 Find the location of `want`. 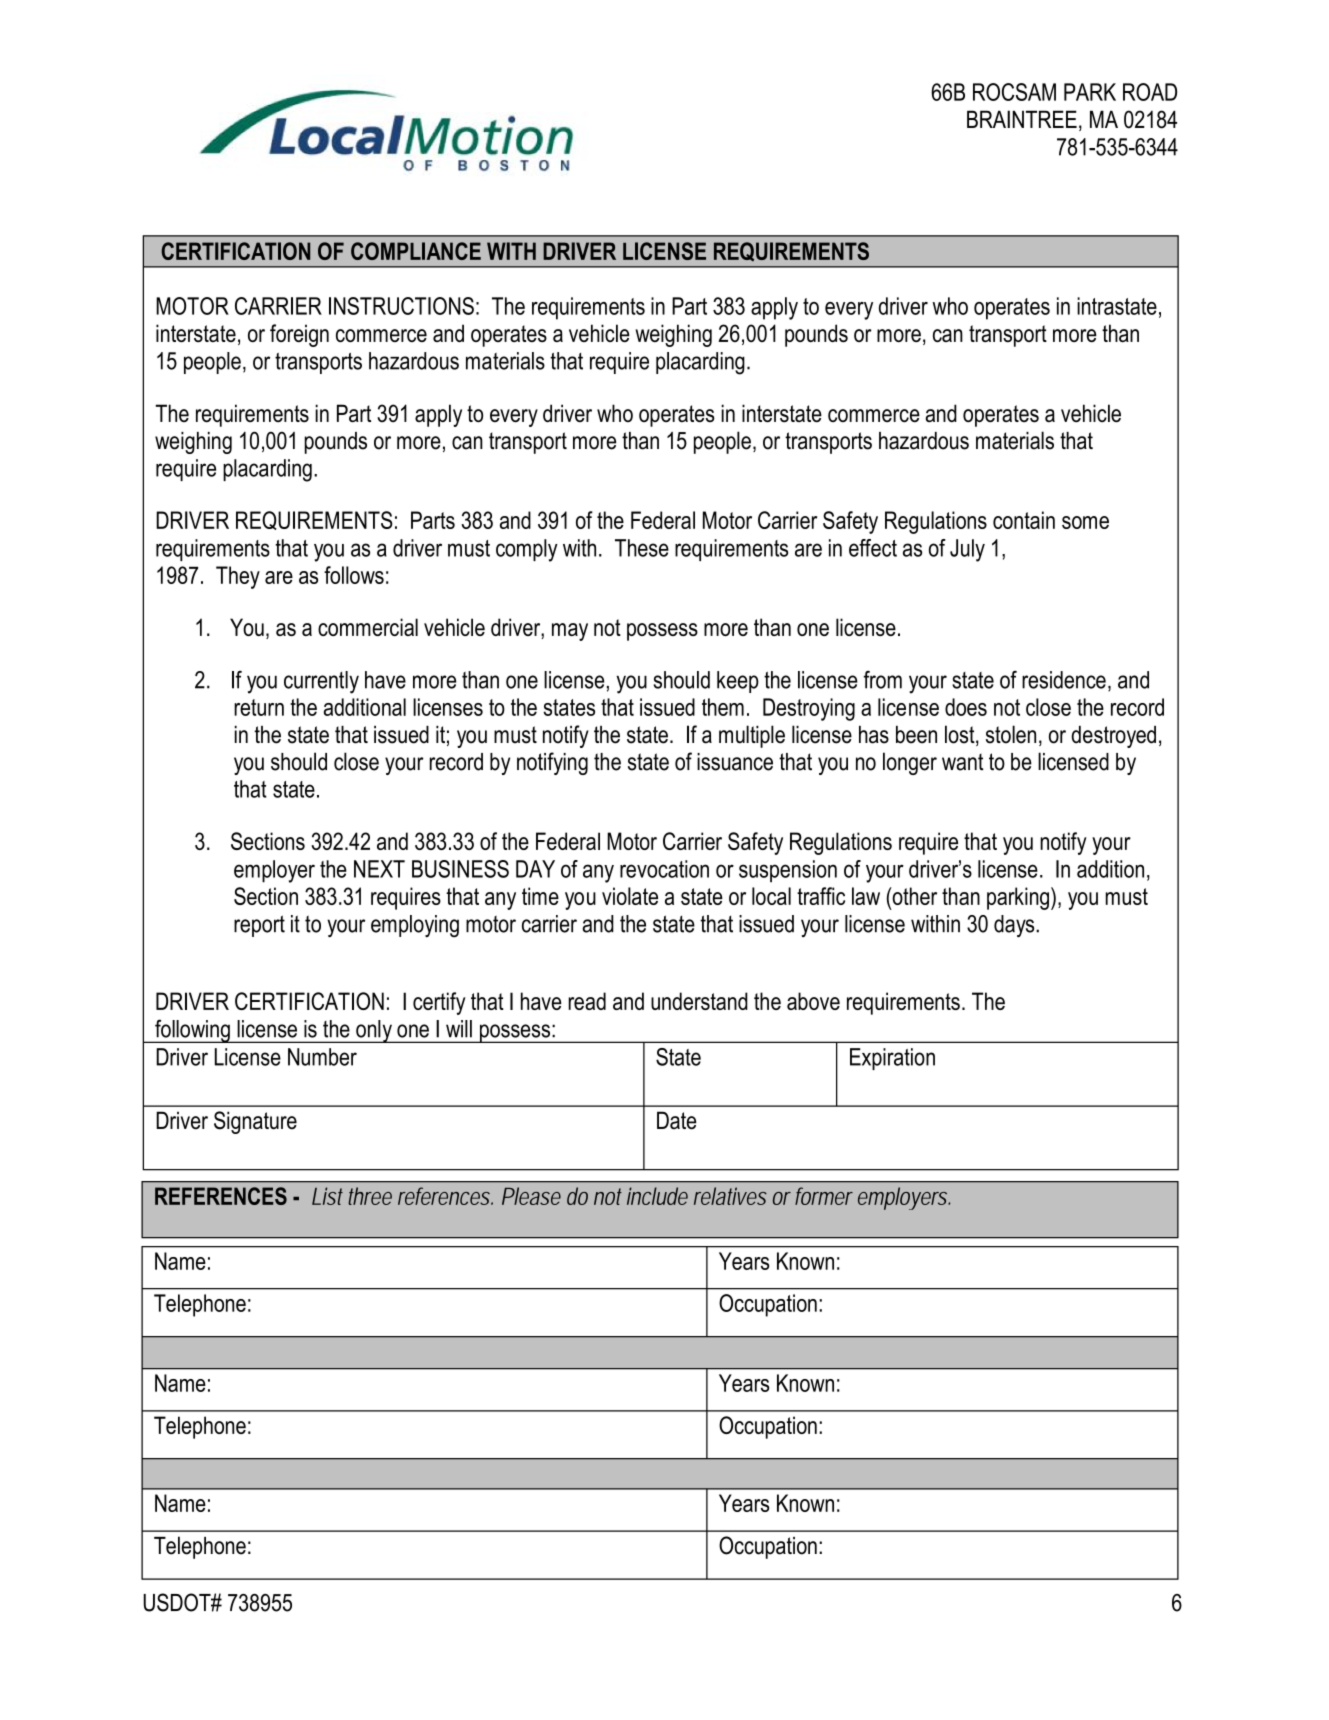

want is located at coordinates (963, 762).
